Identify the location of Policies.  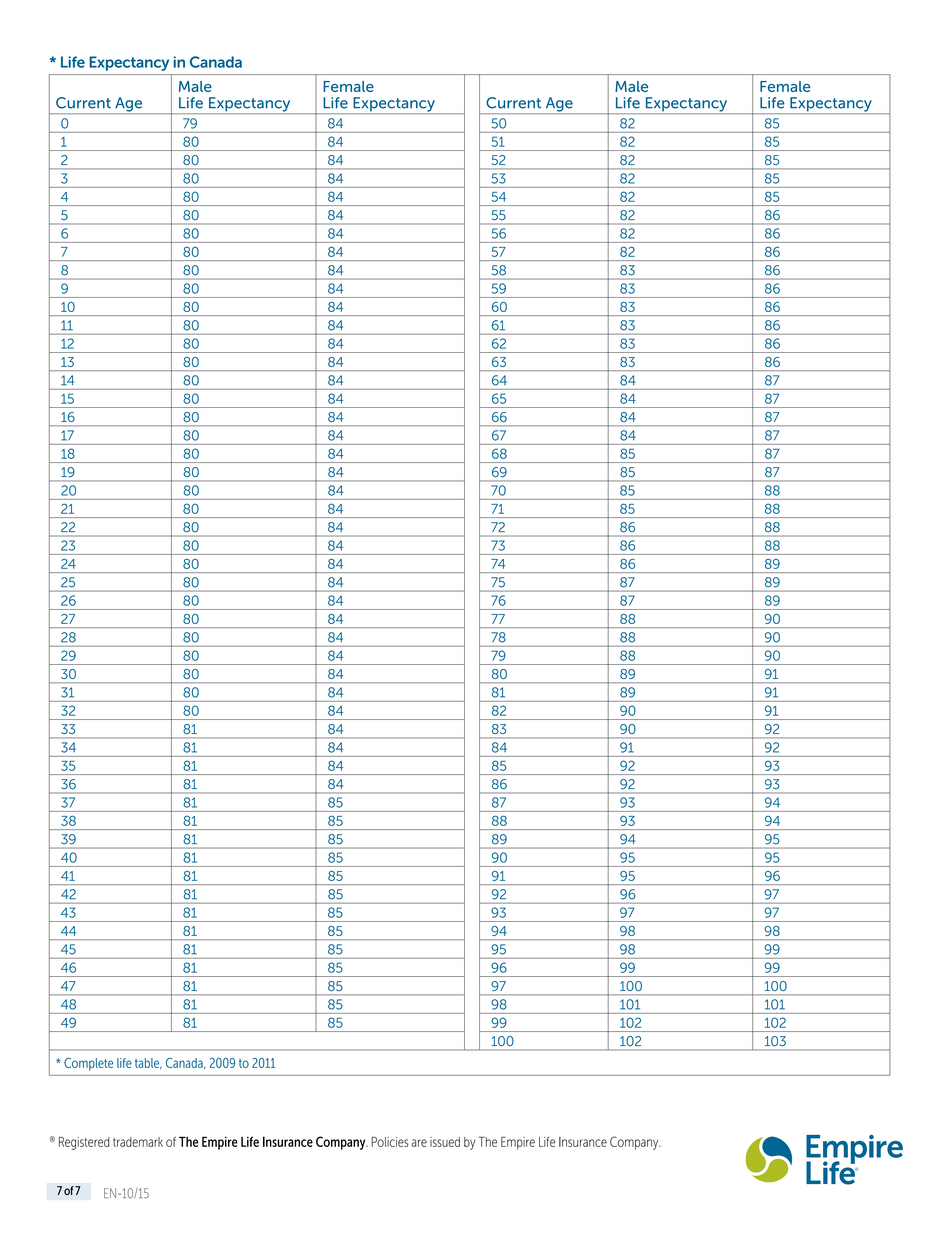
(390, 1142).
